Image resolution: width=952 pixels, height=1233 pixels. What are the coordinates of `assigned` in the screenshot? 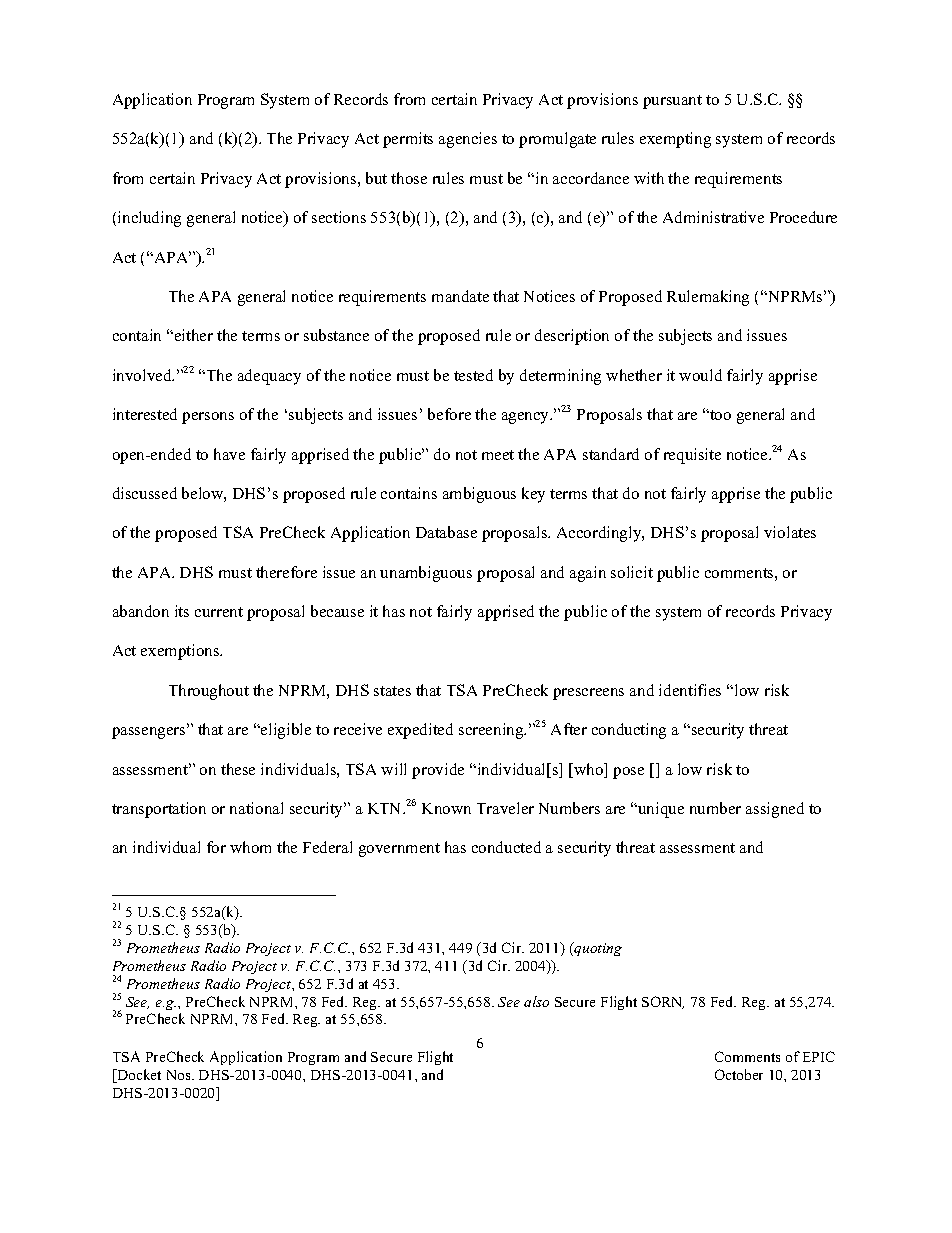 It's located at (775, 810).
